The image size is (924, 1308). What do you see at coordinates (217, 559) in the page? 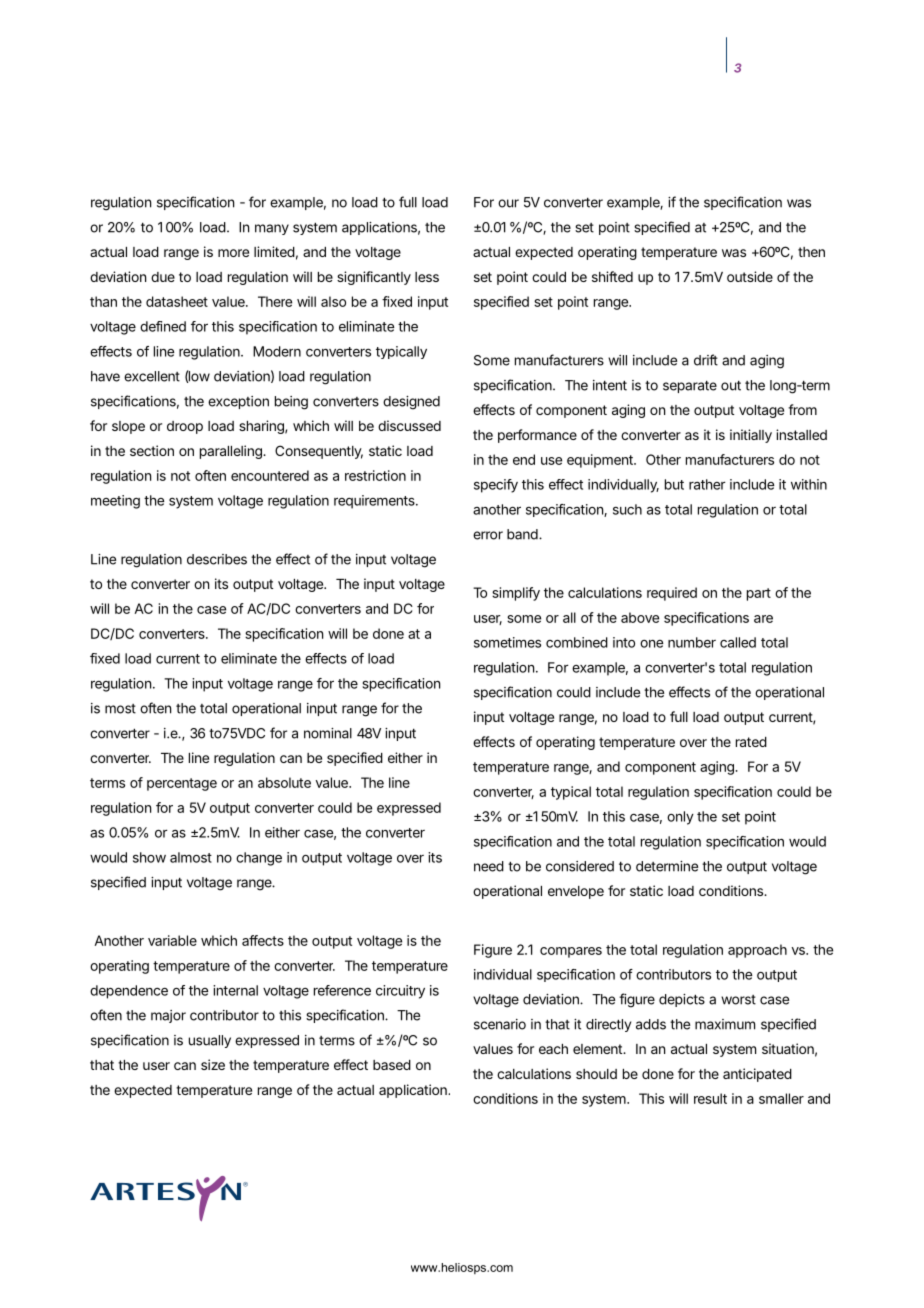
I see `describes` at bounding box center [217, 559].
